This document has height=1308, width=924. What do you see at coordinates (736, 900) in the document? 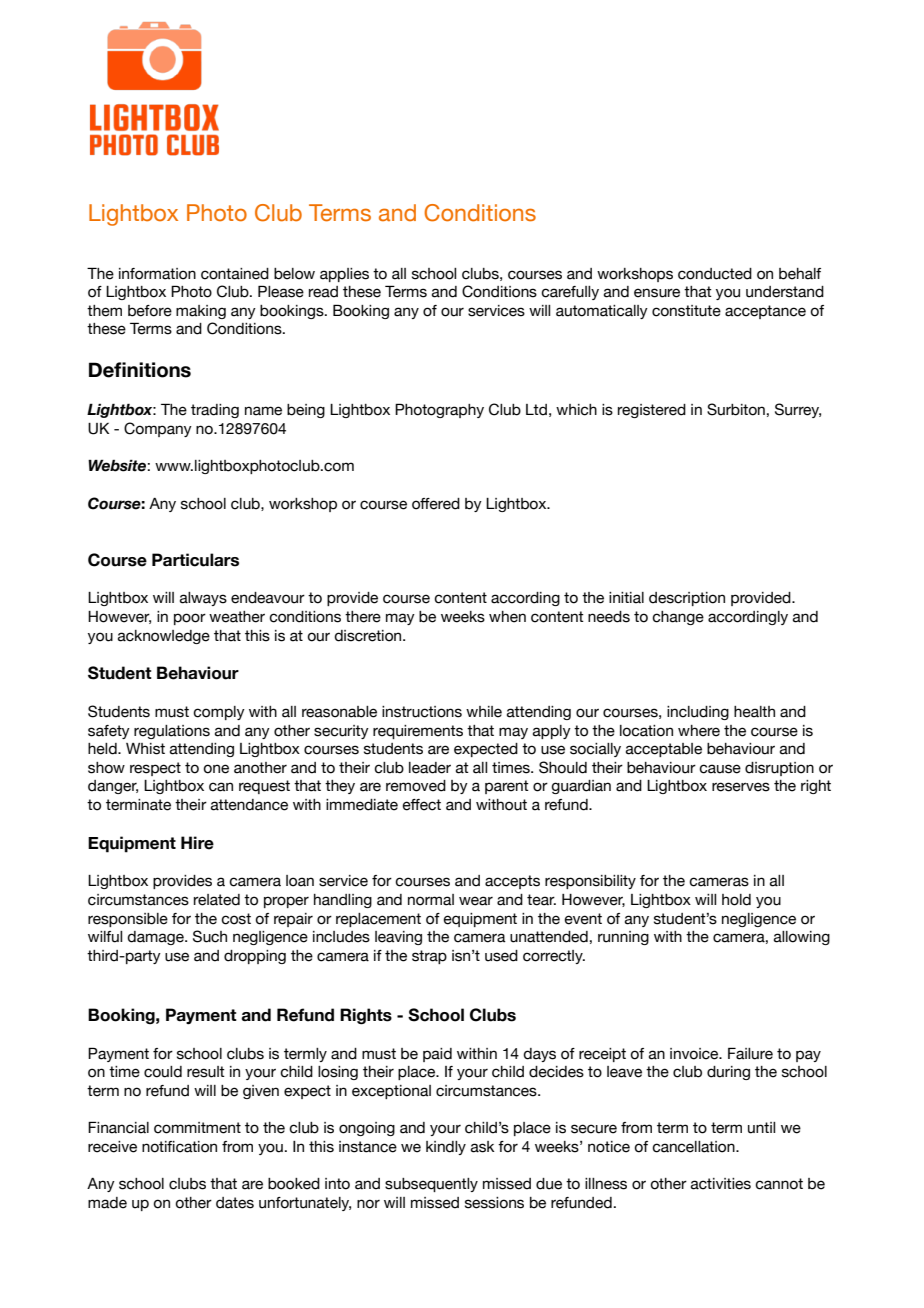
I see `hold` at bounding box center [736, 900].
